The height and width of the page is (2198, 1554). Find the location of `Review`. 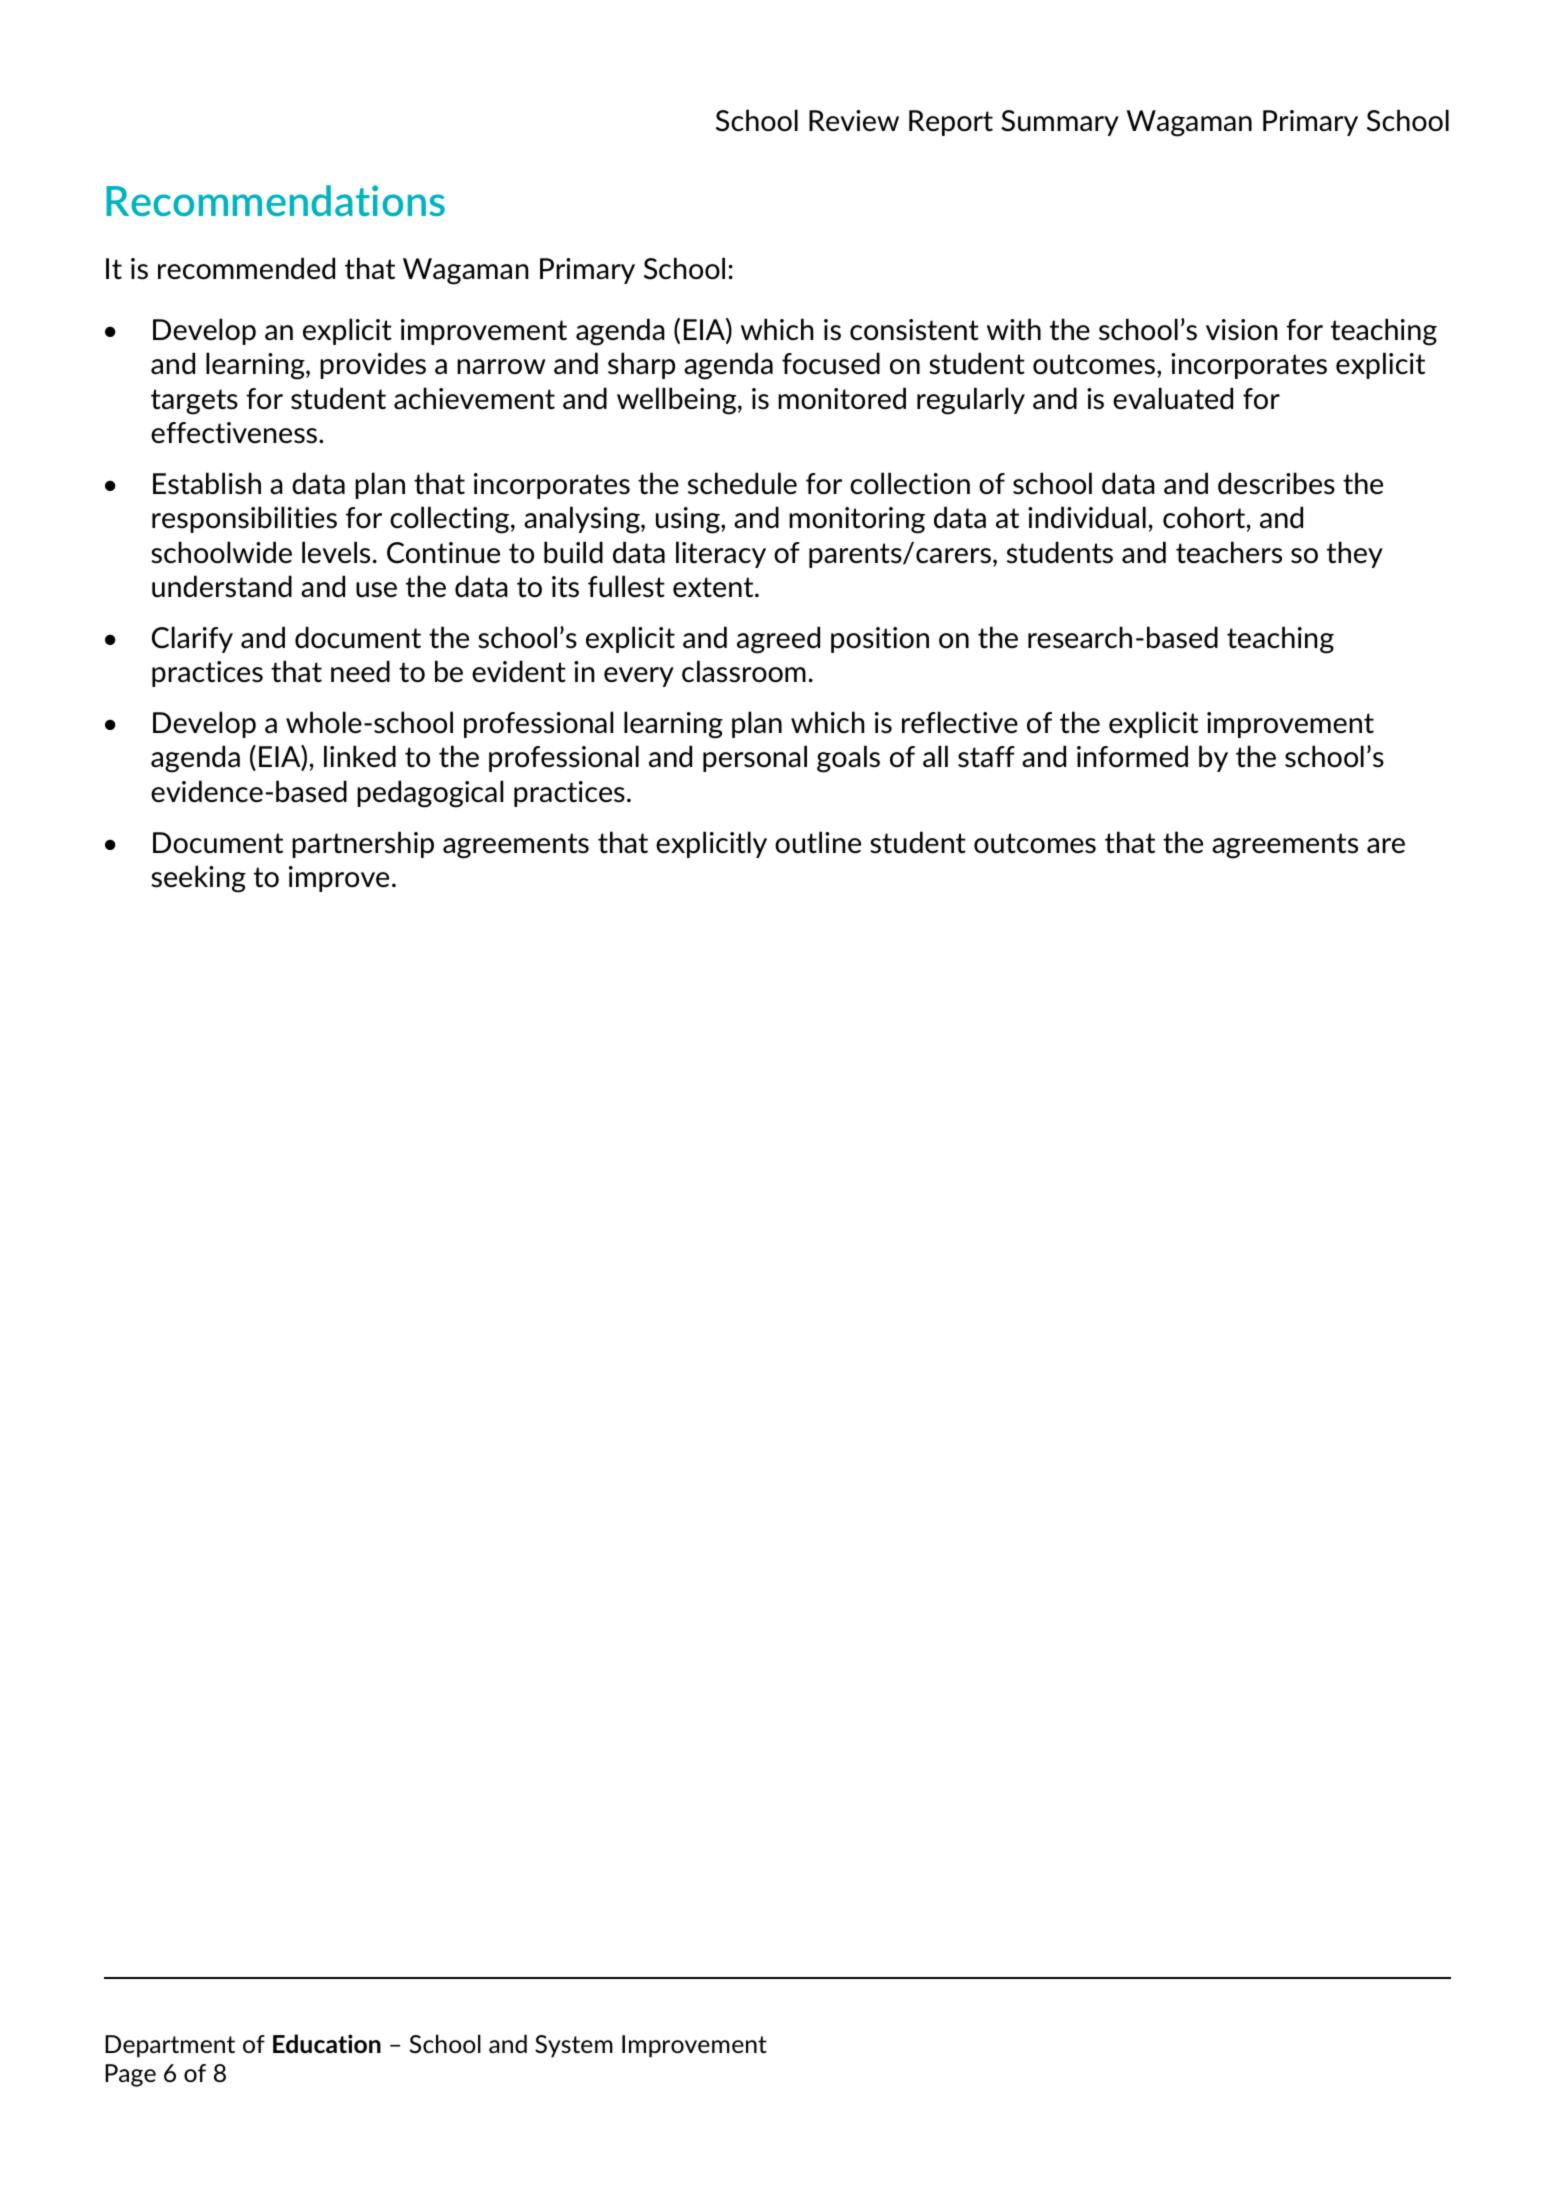

Review is located at coordinates (854, 120).
